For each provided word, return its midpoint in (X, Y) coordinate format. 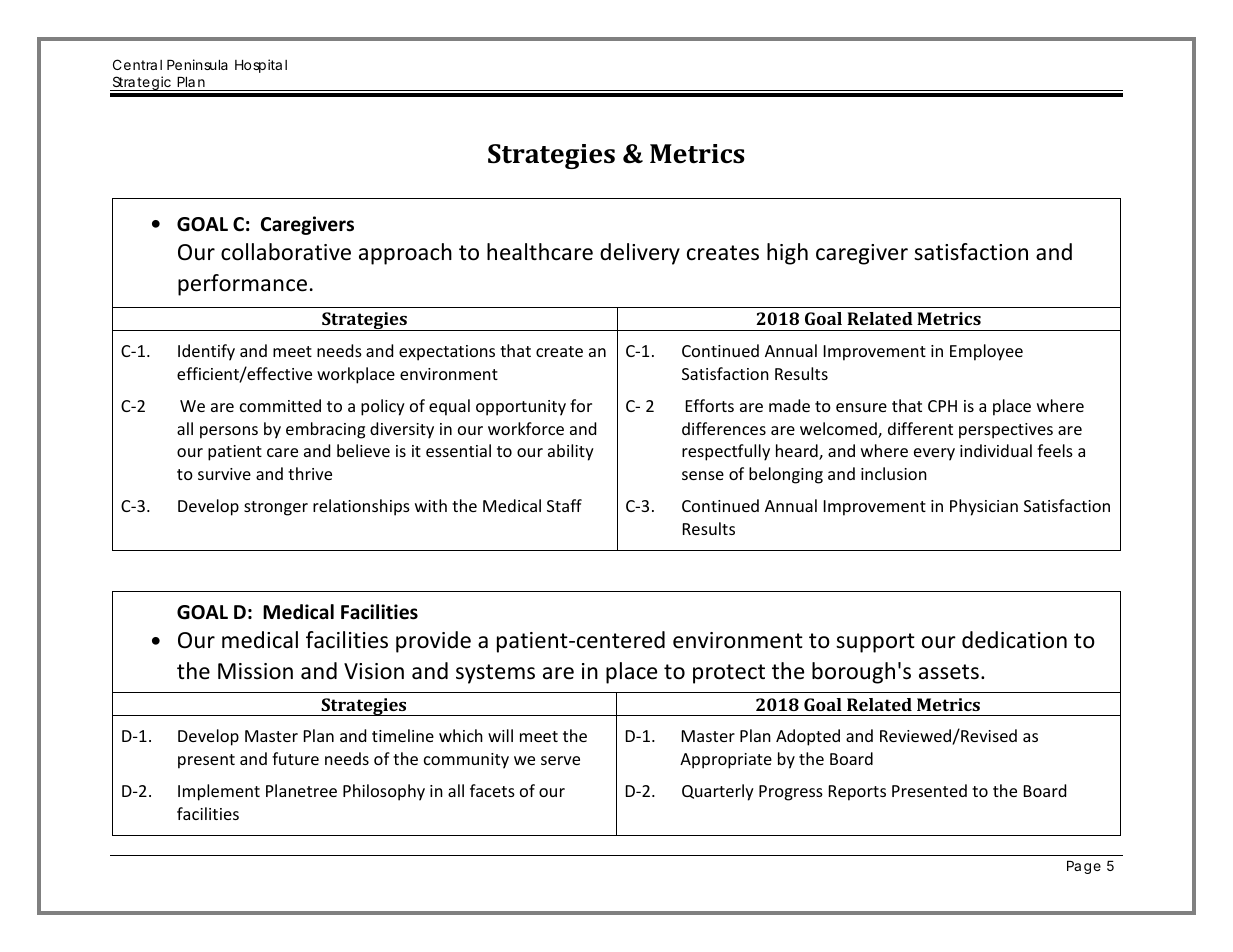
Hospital (261, 66)
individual (996, 450)
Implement (219, 792)
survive (224, 474)
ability (571, 452)
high (787, 254)
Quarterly (718, 792)
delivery (640, 254)
